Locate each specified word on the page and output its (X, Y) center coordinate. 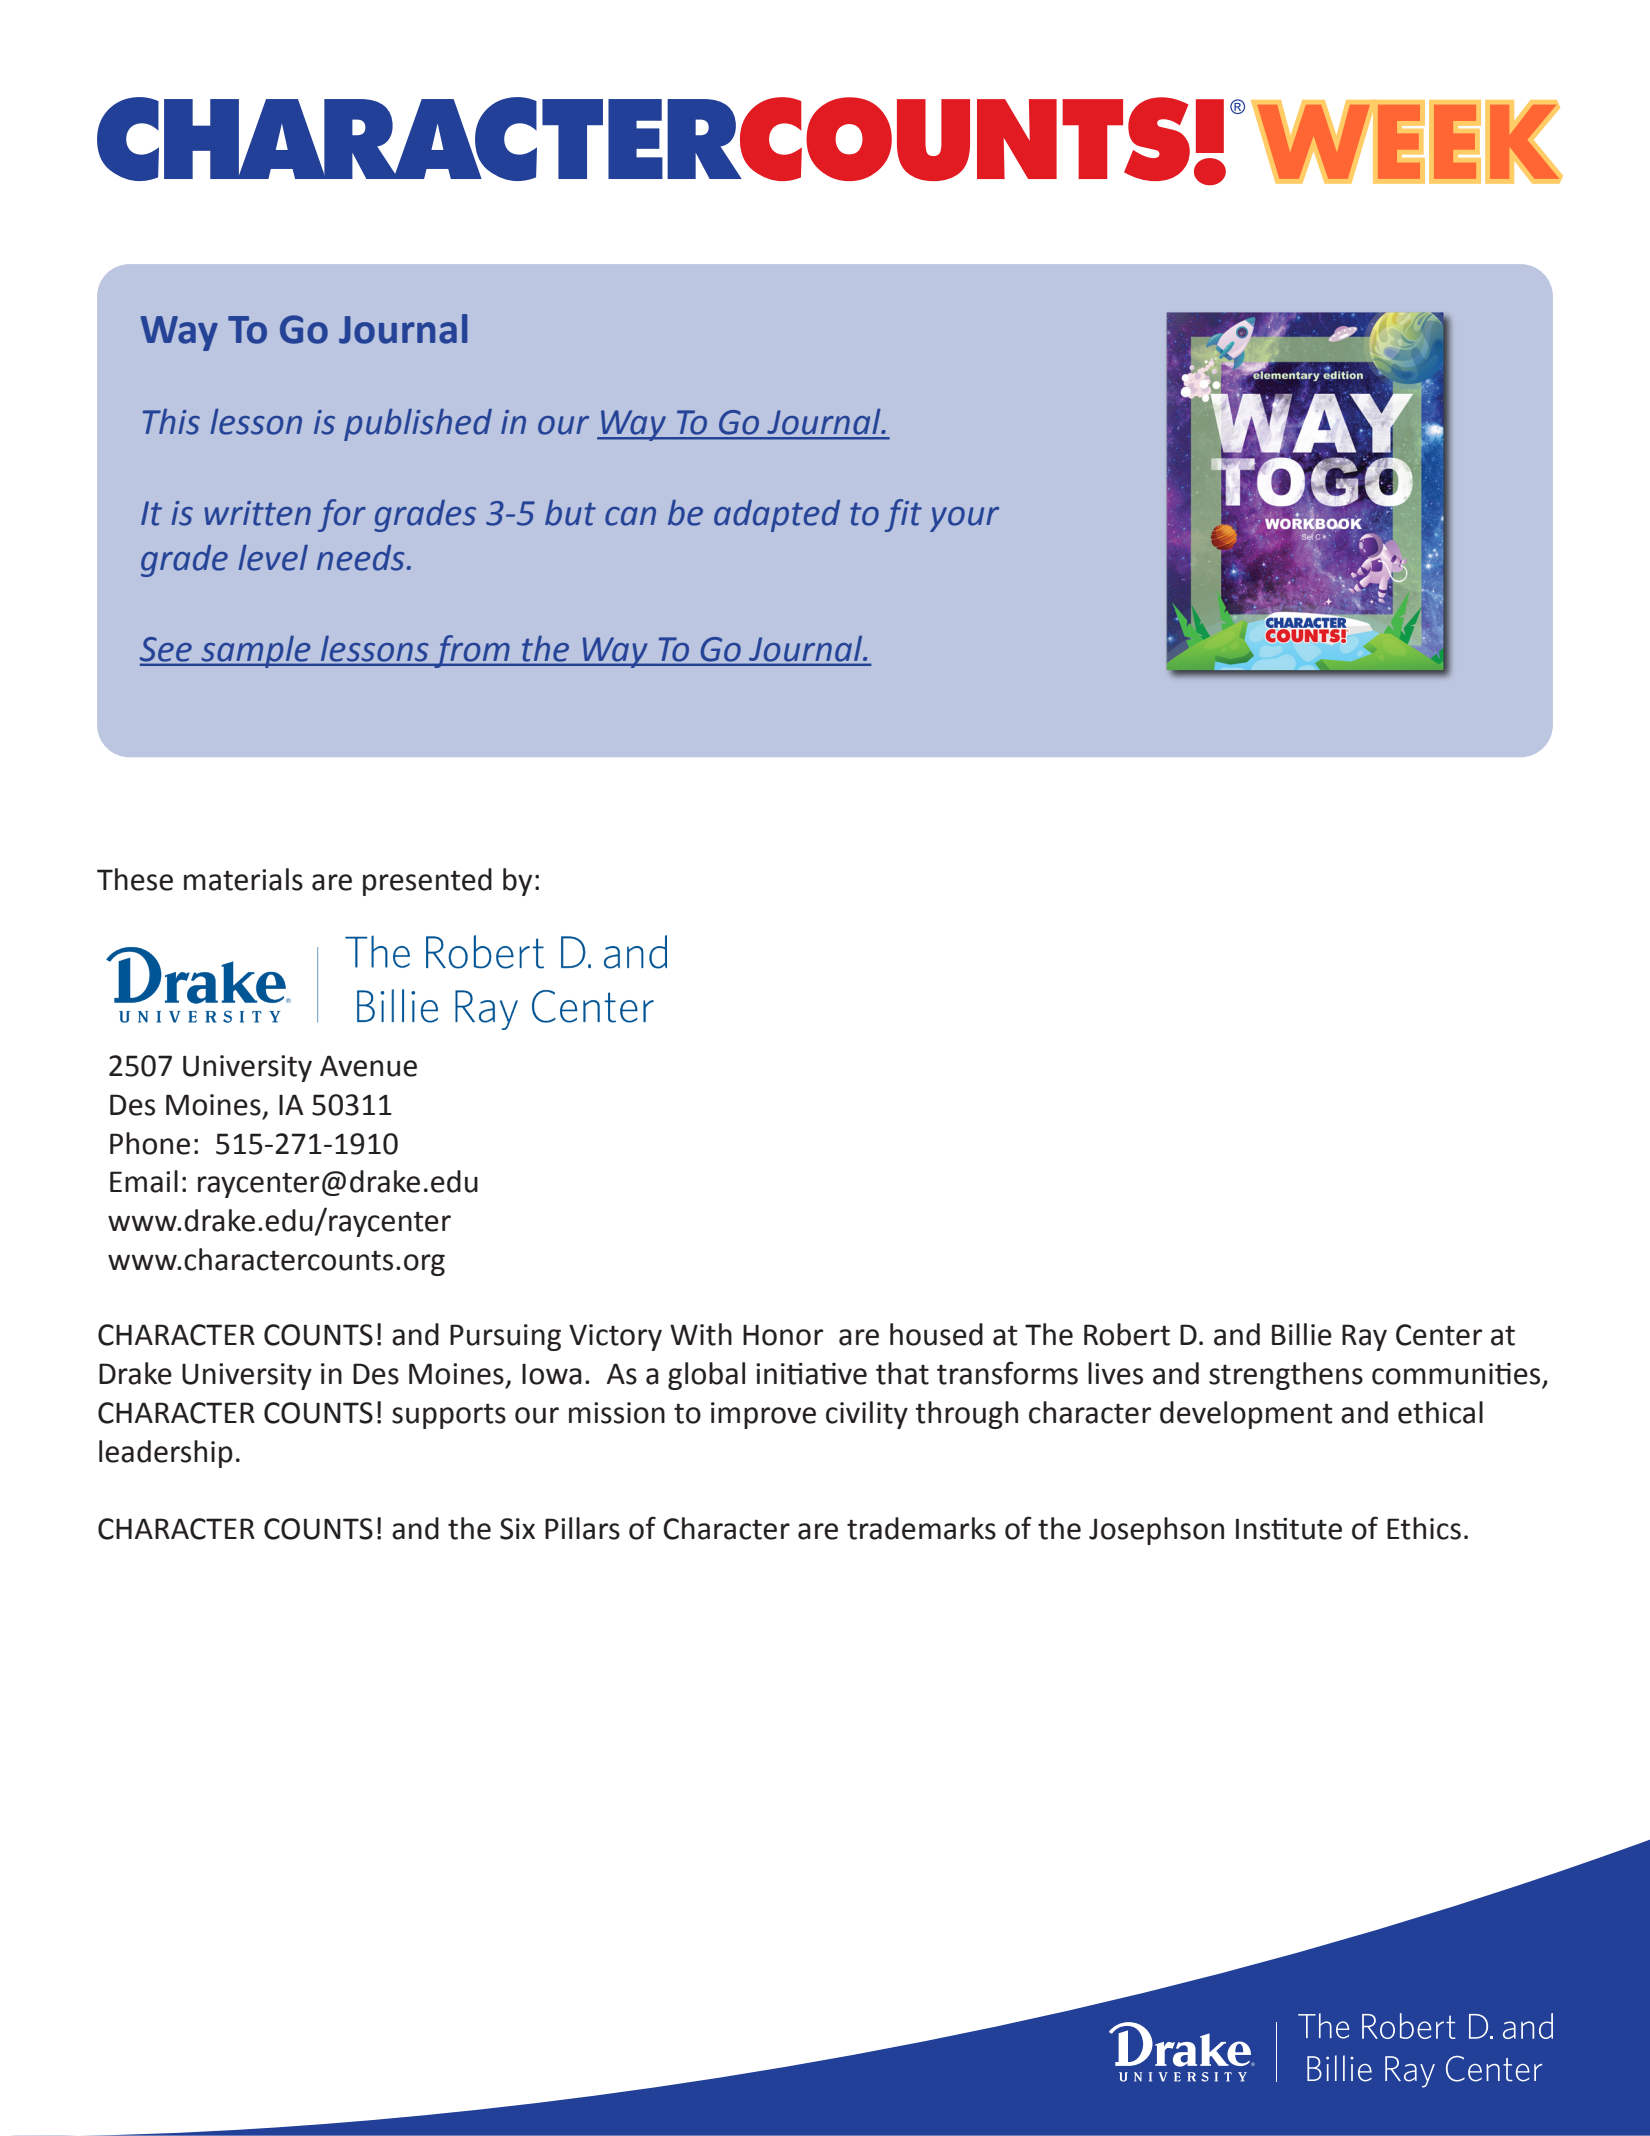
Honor (783, 1335)
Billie (1302, 1334)
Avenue (368, 1066)
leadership (166, 1454)
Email (144, 1181)
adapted (777, 516)
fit (903, 515)
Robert (1127, 1334)
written (258, 513)
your (964, 519)
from (472, 651)
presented (427, 882)
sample (256, 652)
